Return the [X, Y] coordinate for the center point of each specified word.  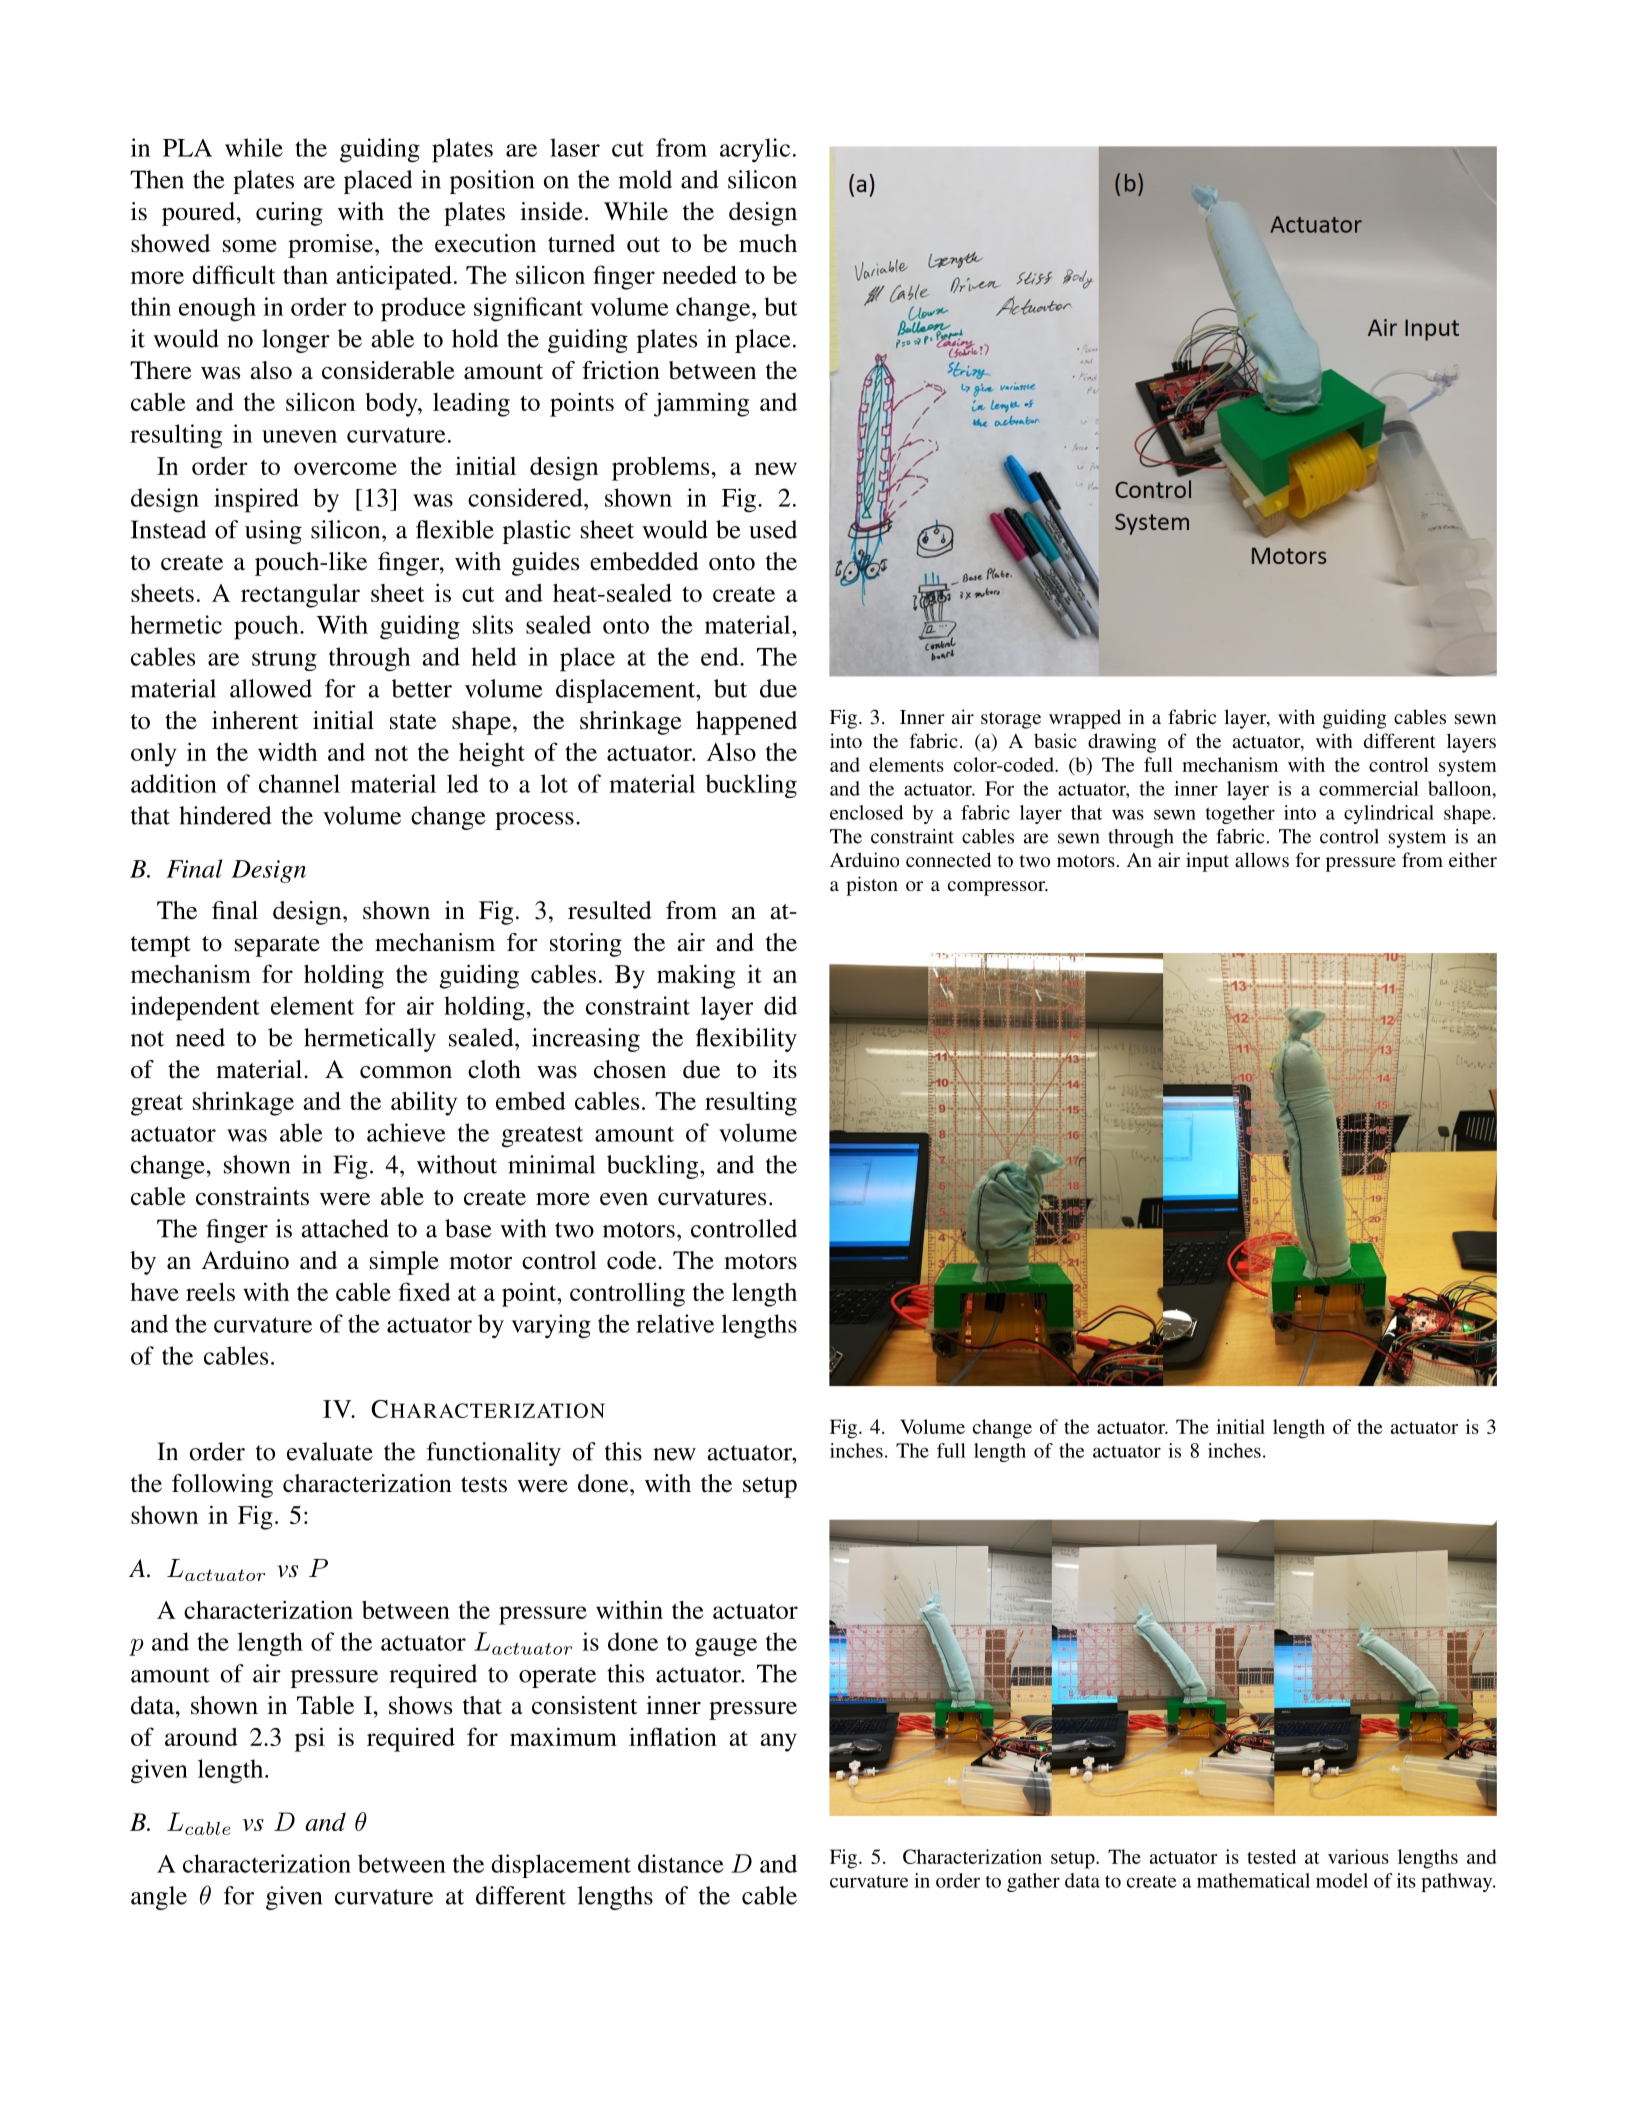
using [273, 532]
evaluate [330, 1451]
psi [310, 1739]
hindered [225, 815]
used [773, 529]
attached [345, 1228]
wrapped [1085, 719]
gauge [726, 1647]
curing [289, 214]
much [768, 243]
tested [1271, 1856]
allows [1262, 859]
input [1207, 862]
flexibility [746, 1040]
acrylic [755, 150]
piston [872, 886]
